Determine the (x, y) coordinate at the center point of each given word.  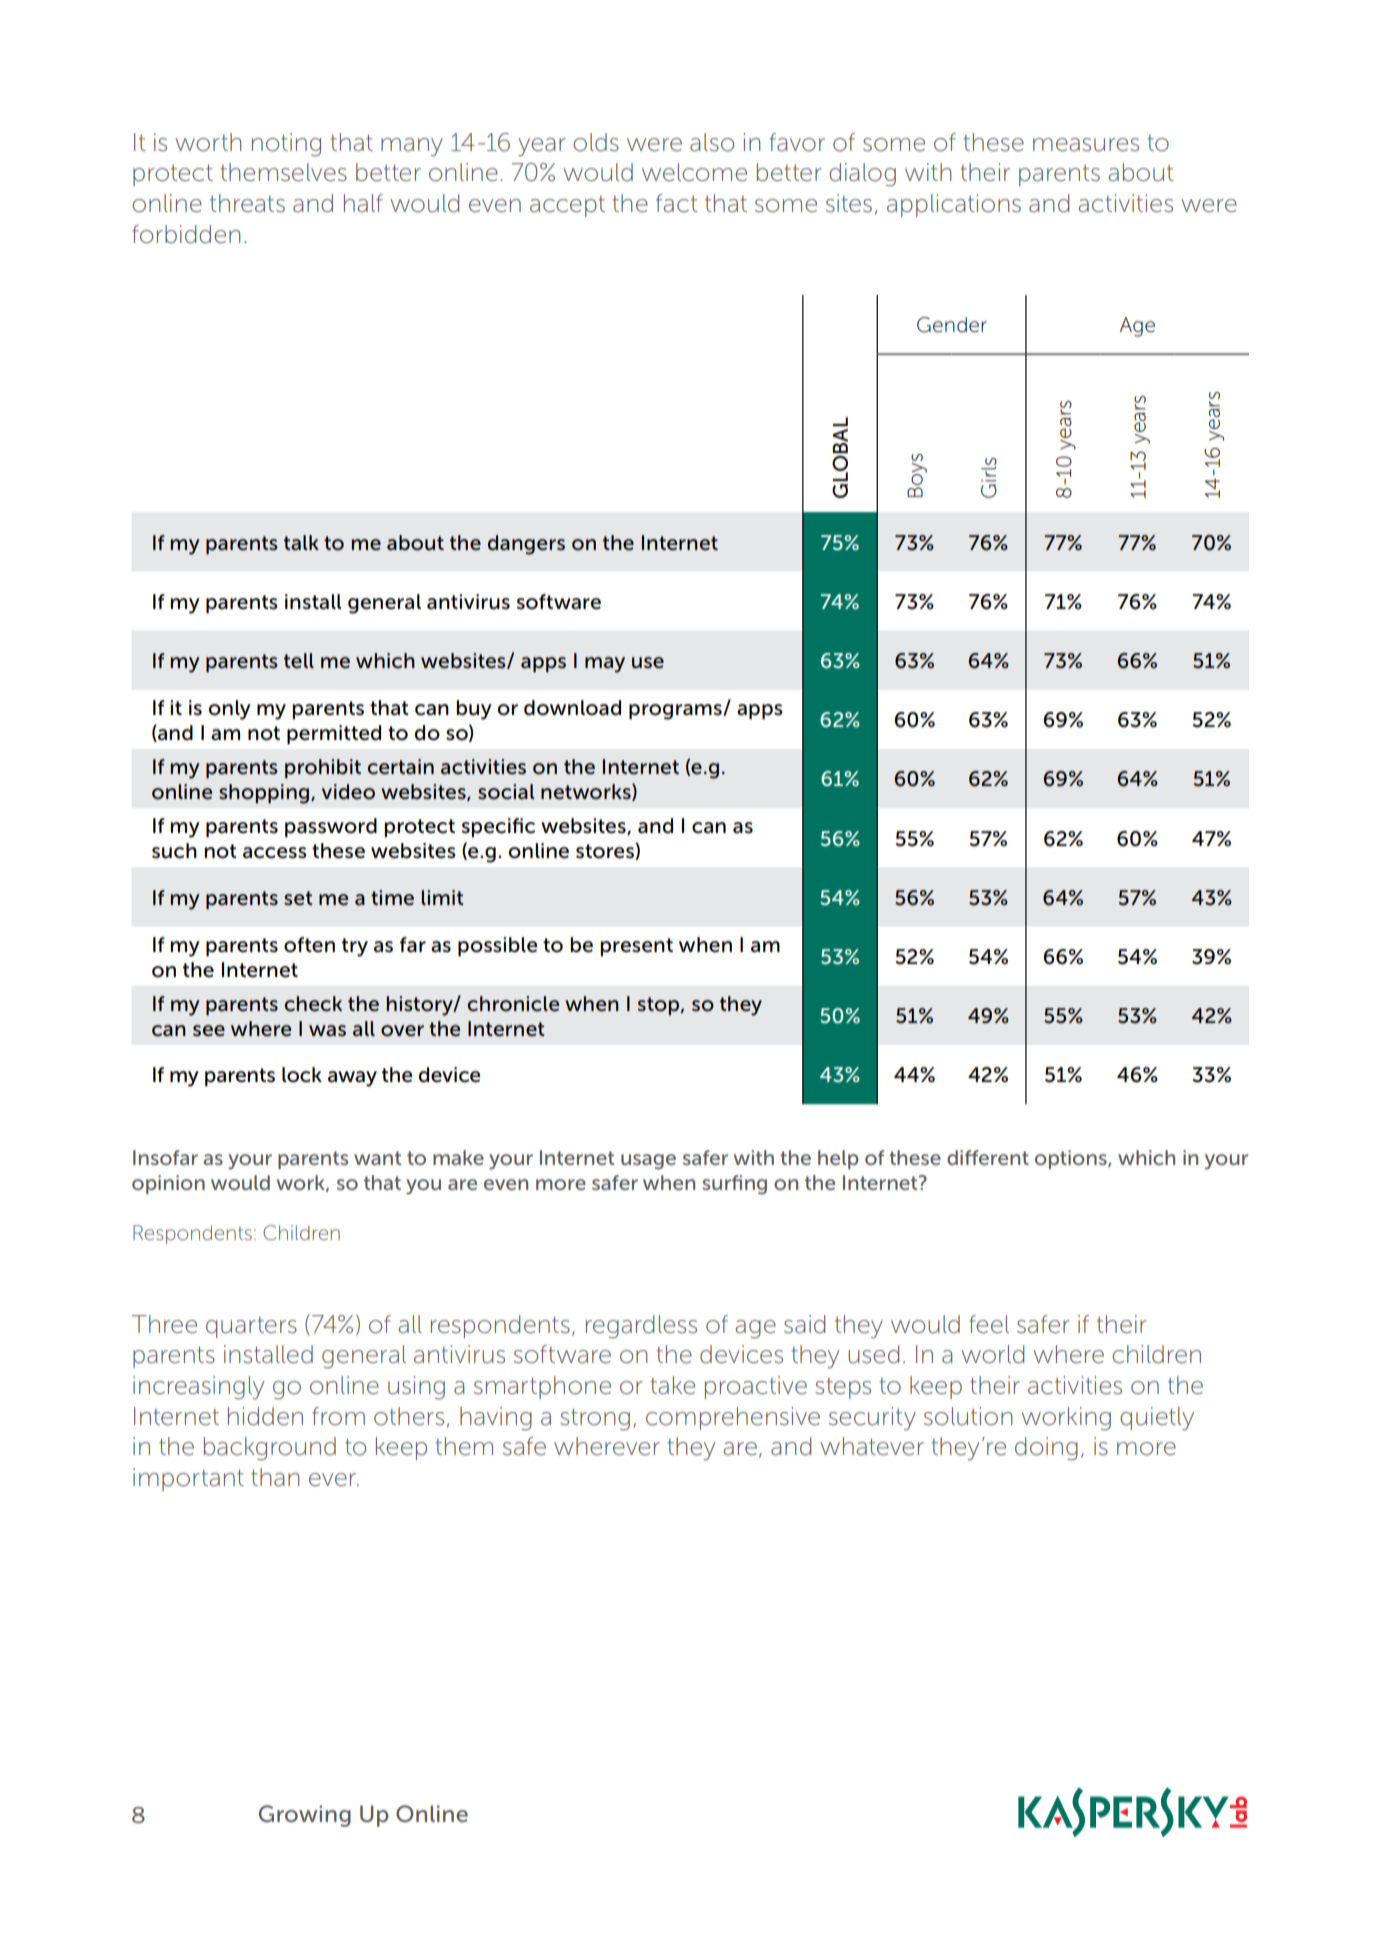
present (636, 947)
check (313, 1004)
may (605, 665)
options (1072, 1159)
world (992, 1354)
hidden (265, 1416)
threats (247, 203)
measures (1086, 145)
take (672, 1385)
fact (677, 203)
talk (301, 543)
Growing (305, 1816)
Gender (952, 325)
